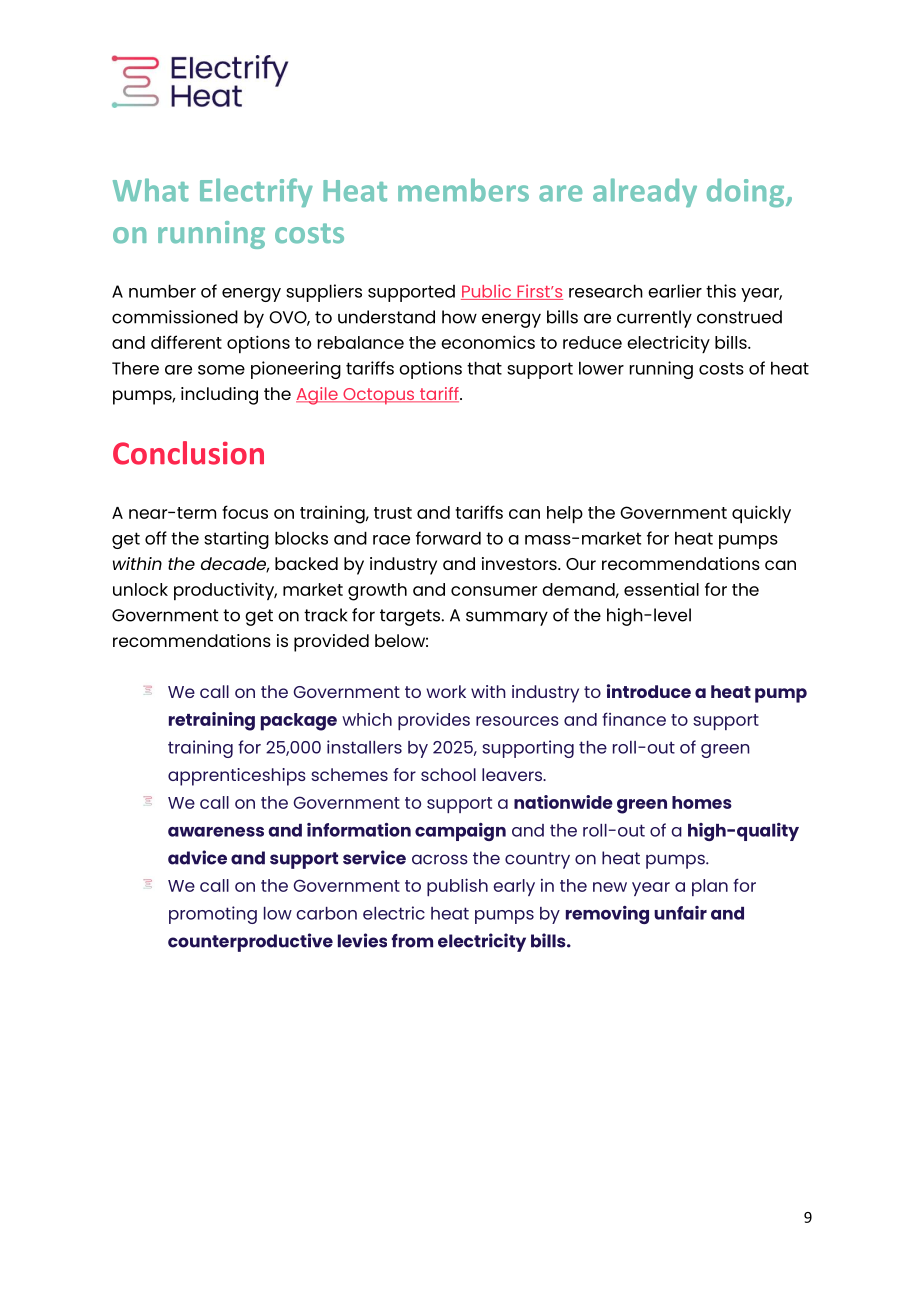  I want to click on introduce, so click(649, 691).
